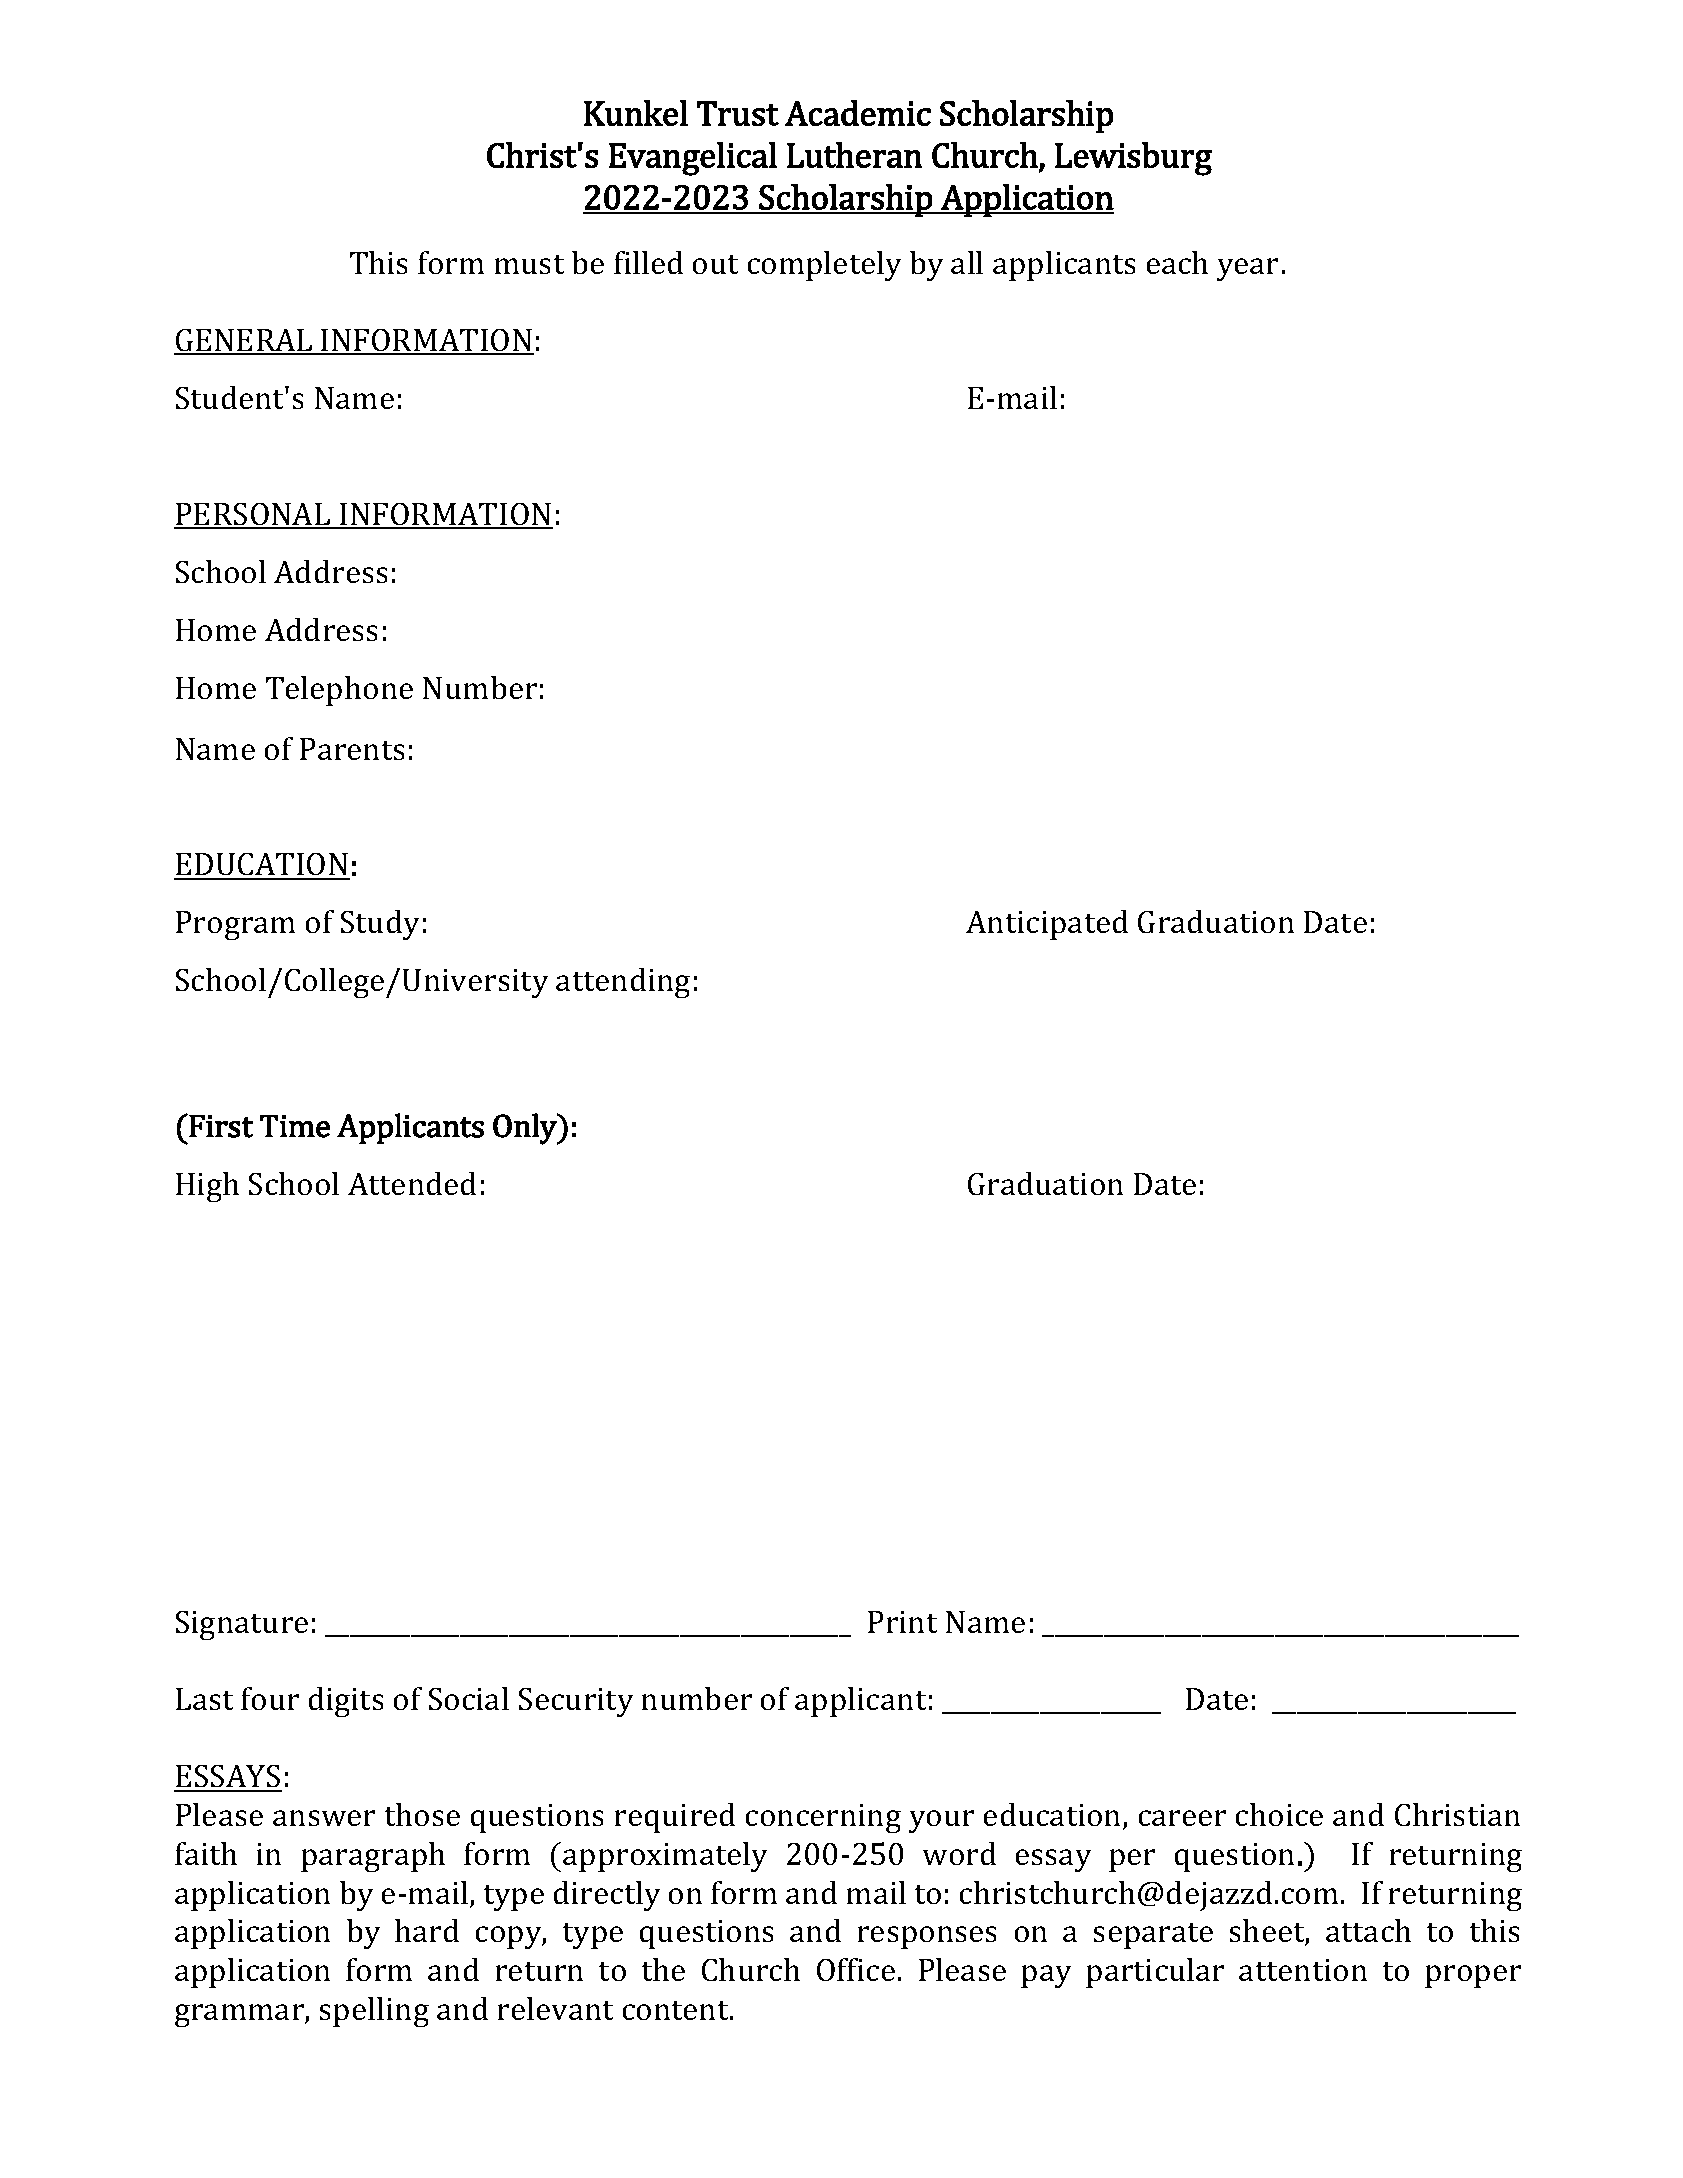  What do you see at coordinates (576, 1702) in the page?
I see `Security` at bounding box center [576, 1702].
